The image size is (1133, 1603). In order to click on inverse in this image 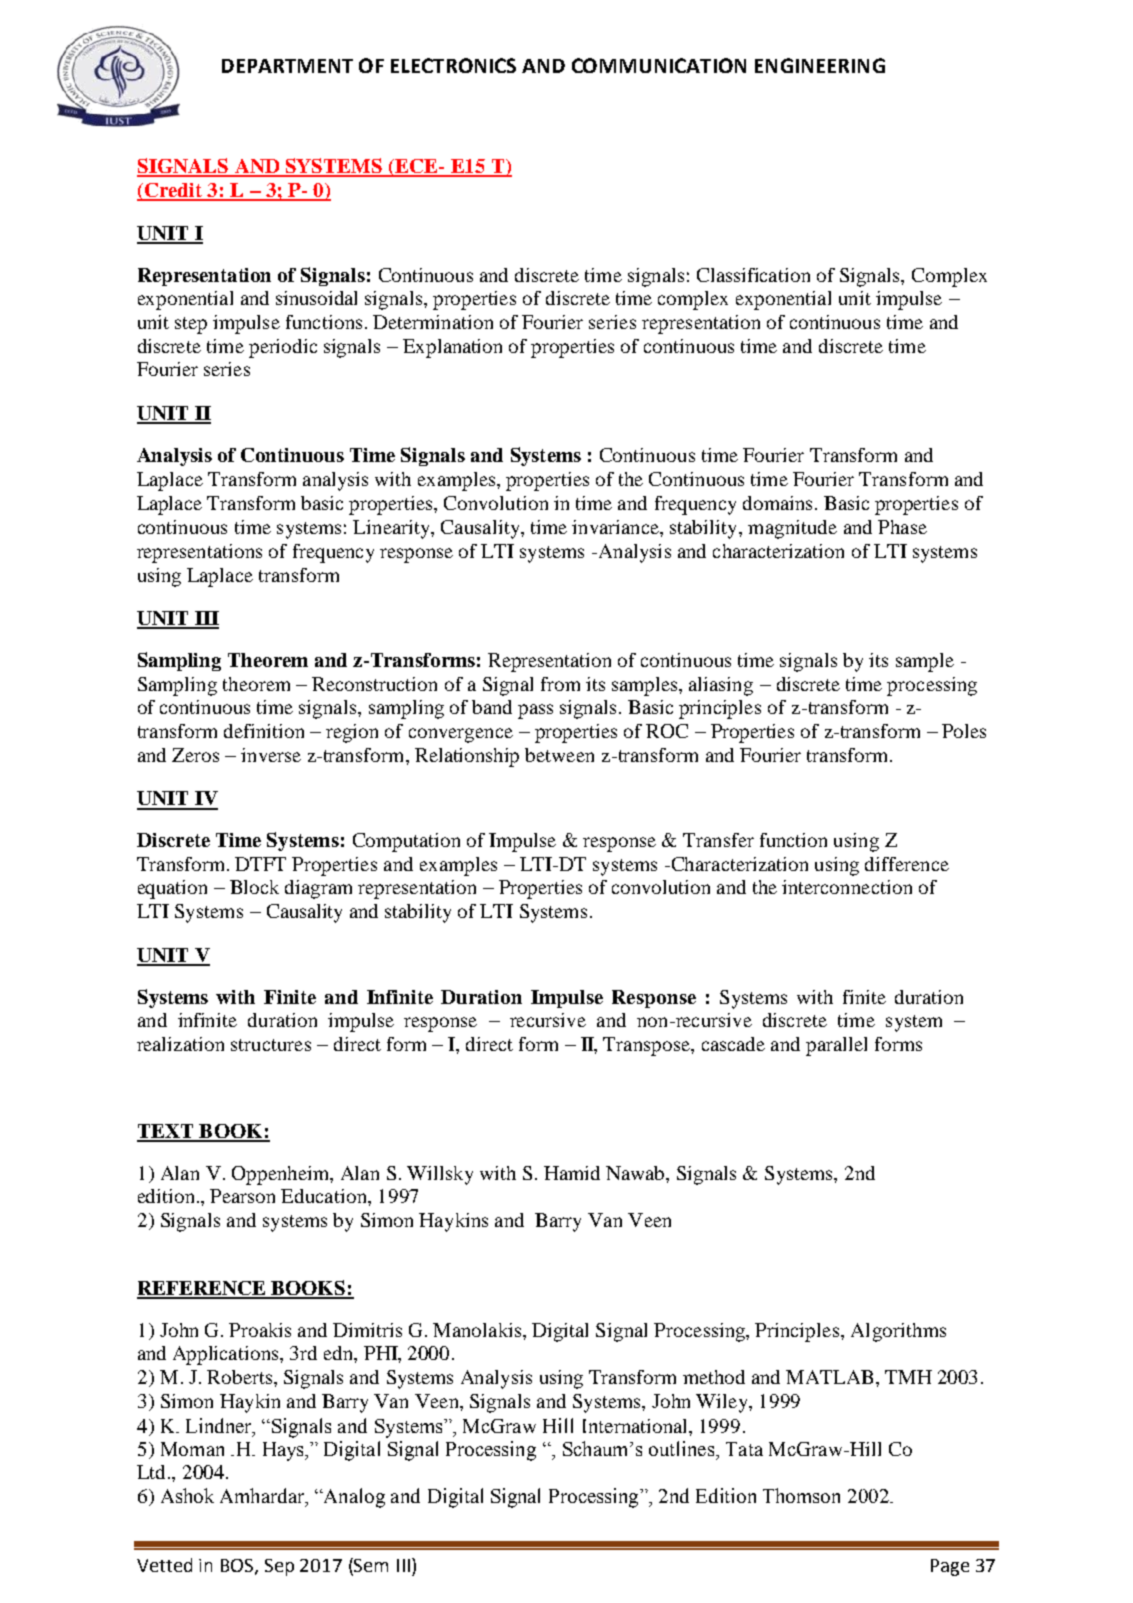, I will do `click(271, 755)`.
